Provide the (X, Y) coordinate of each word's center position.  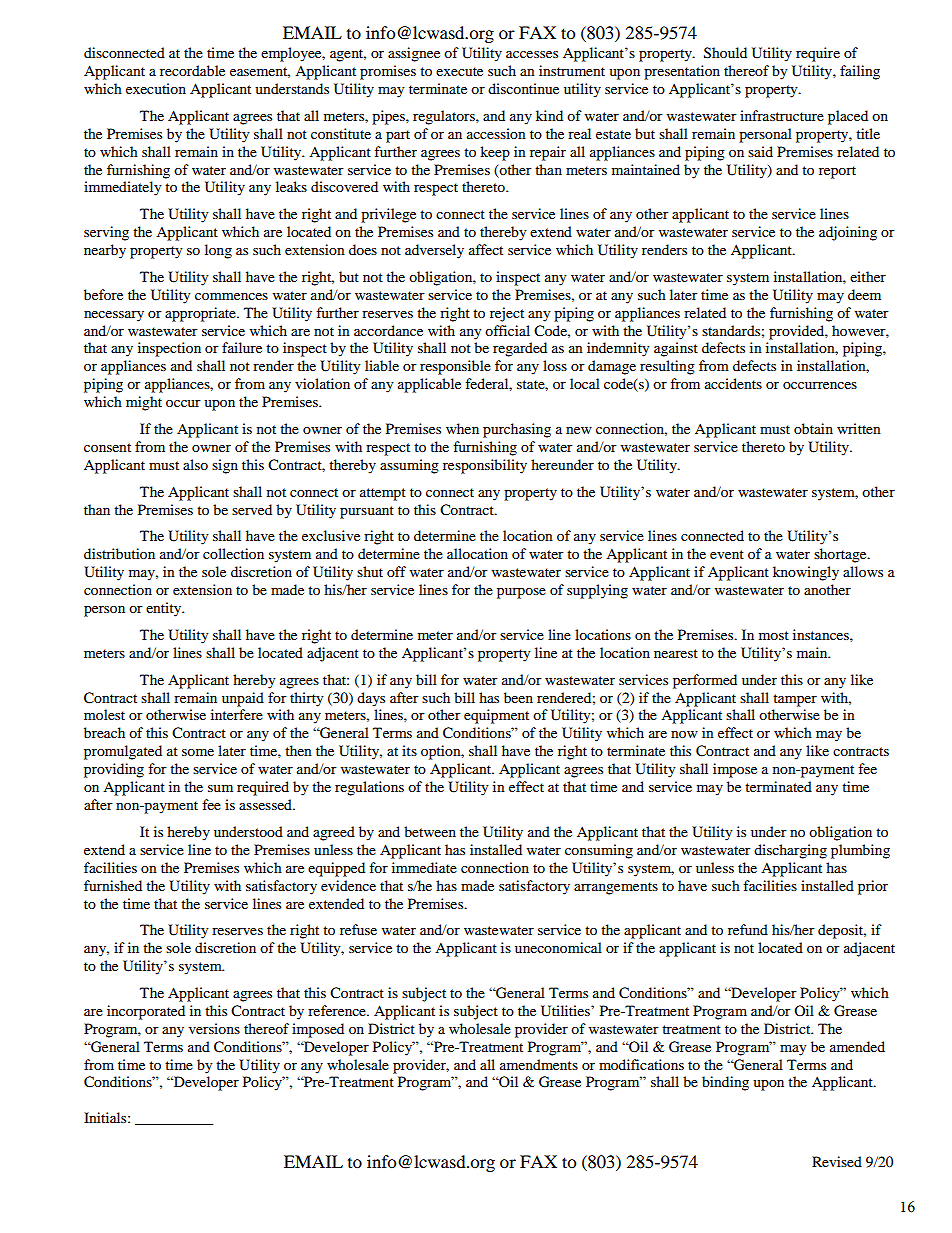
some (198, 752)
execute (459, 71)
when (462, 428)
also (195, 464)
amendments (539, 1064)
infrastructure (782, 115)
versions (214, 1028)
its (409, 750)
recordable (192, 70)
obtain (813, 428)
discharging (790, 851)
